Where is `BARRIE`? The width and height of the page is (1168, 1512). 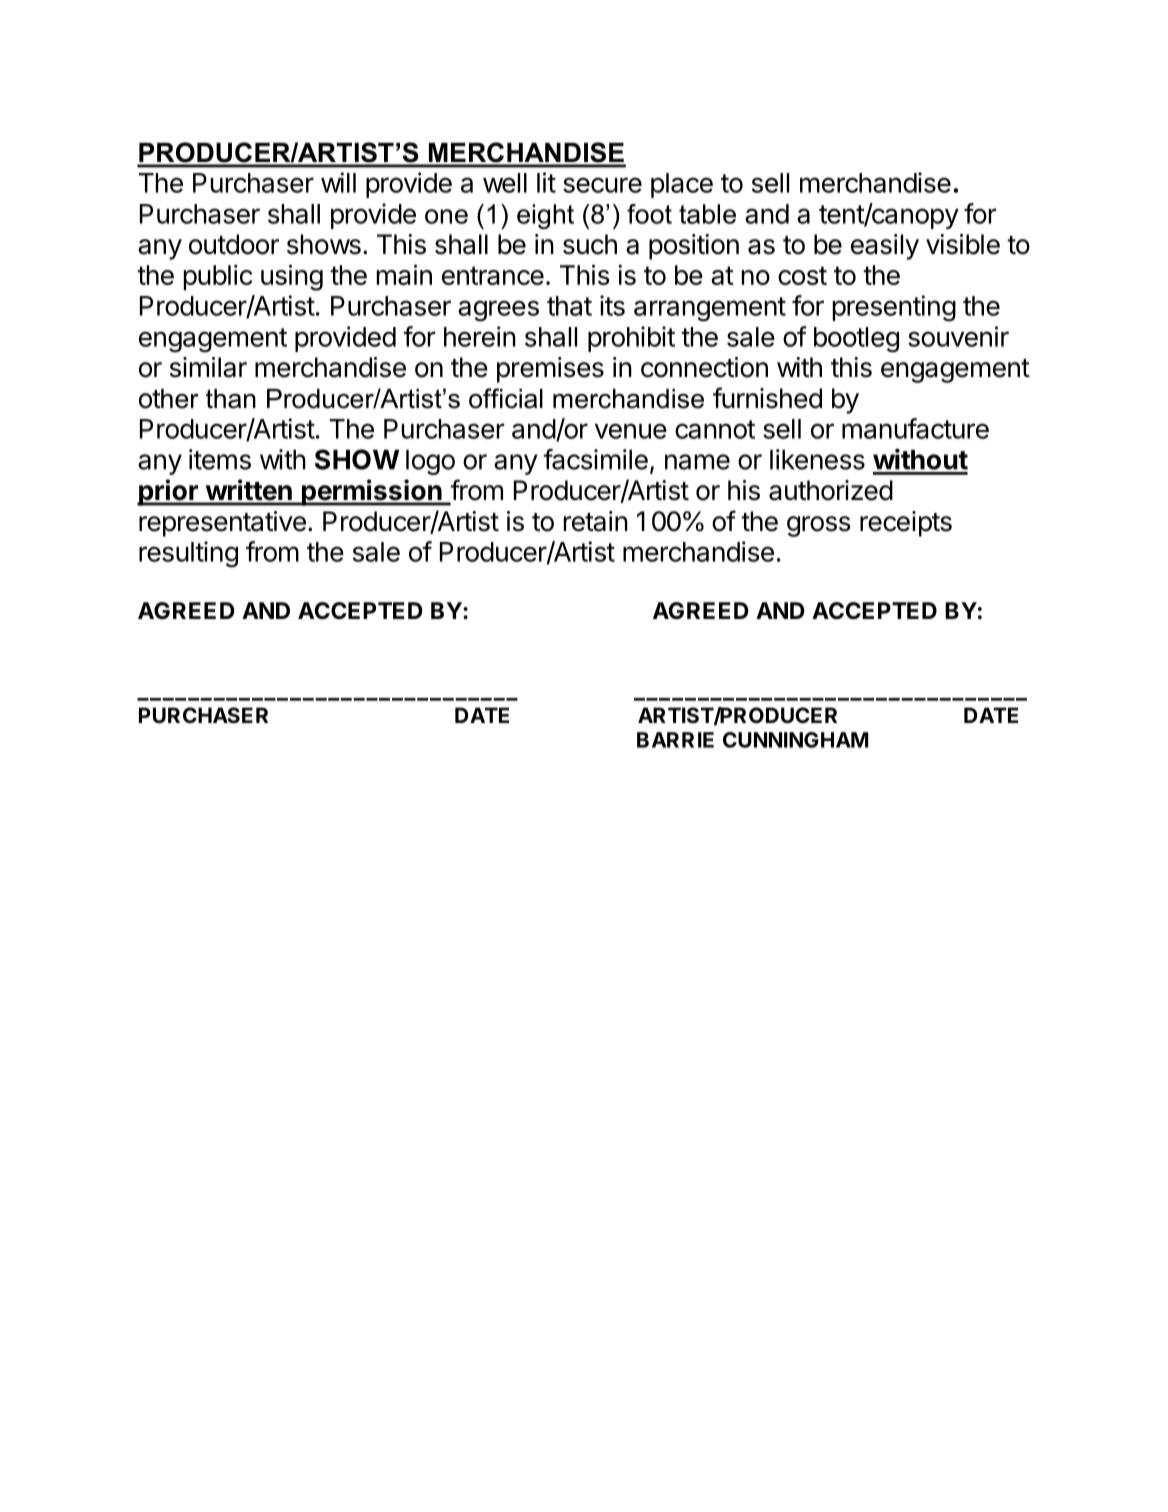
BARRIE is located at coordinates (675, 740).
